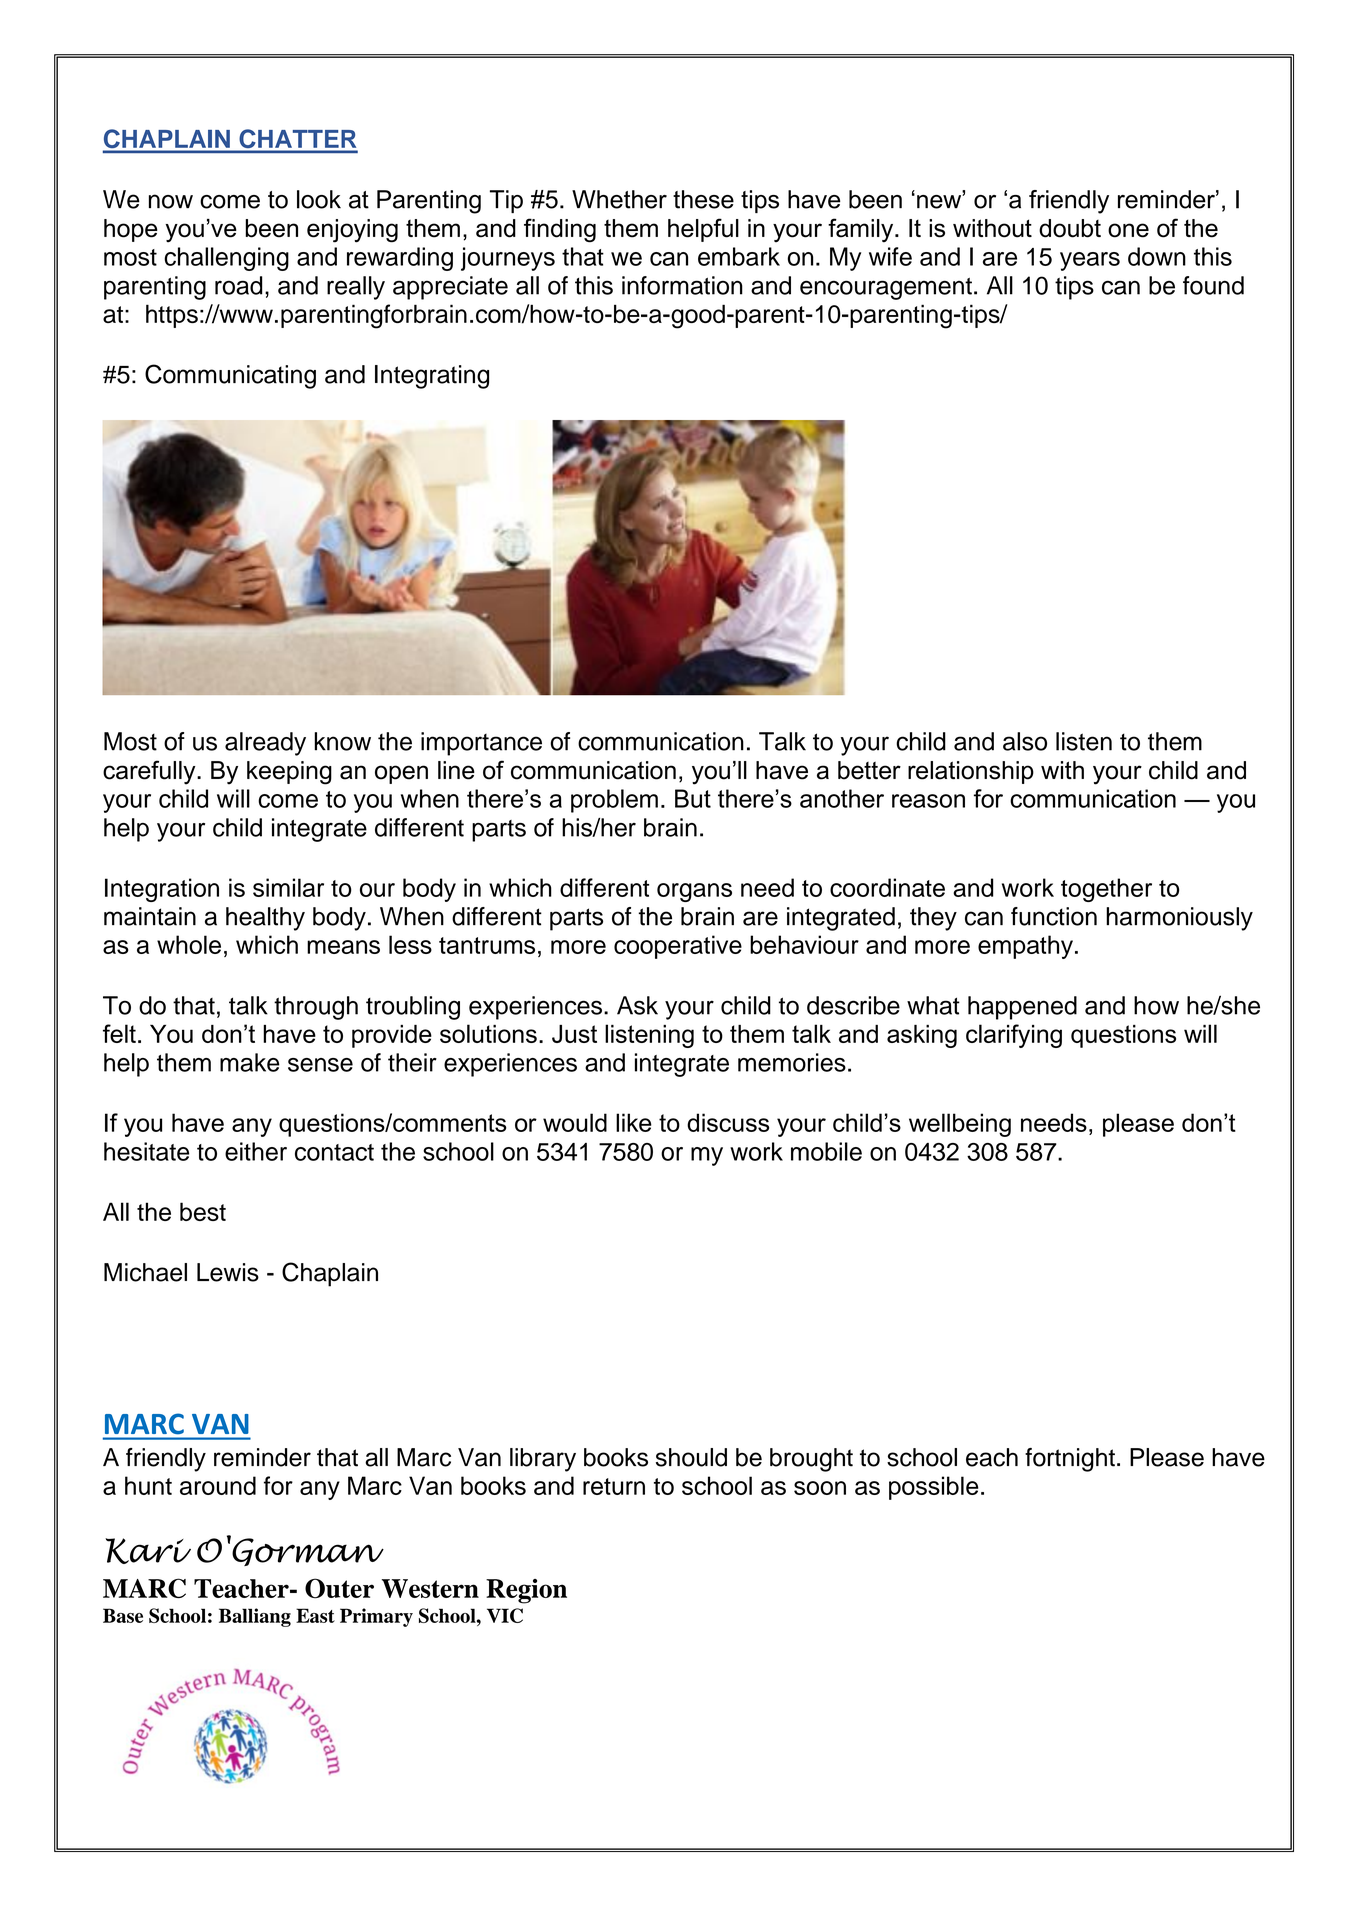 The height and width of the screenshot is (1906, 1348). What do you see at coordinates (526, 1591) in the screenshot?
I see `Region` at bounding box center [526, 1591].
